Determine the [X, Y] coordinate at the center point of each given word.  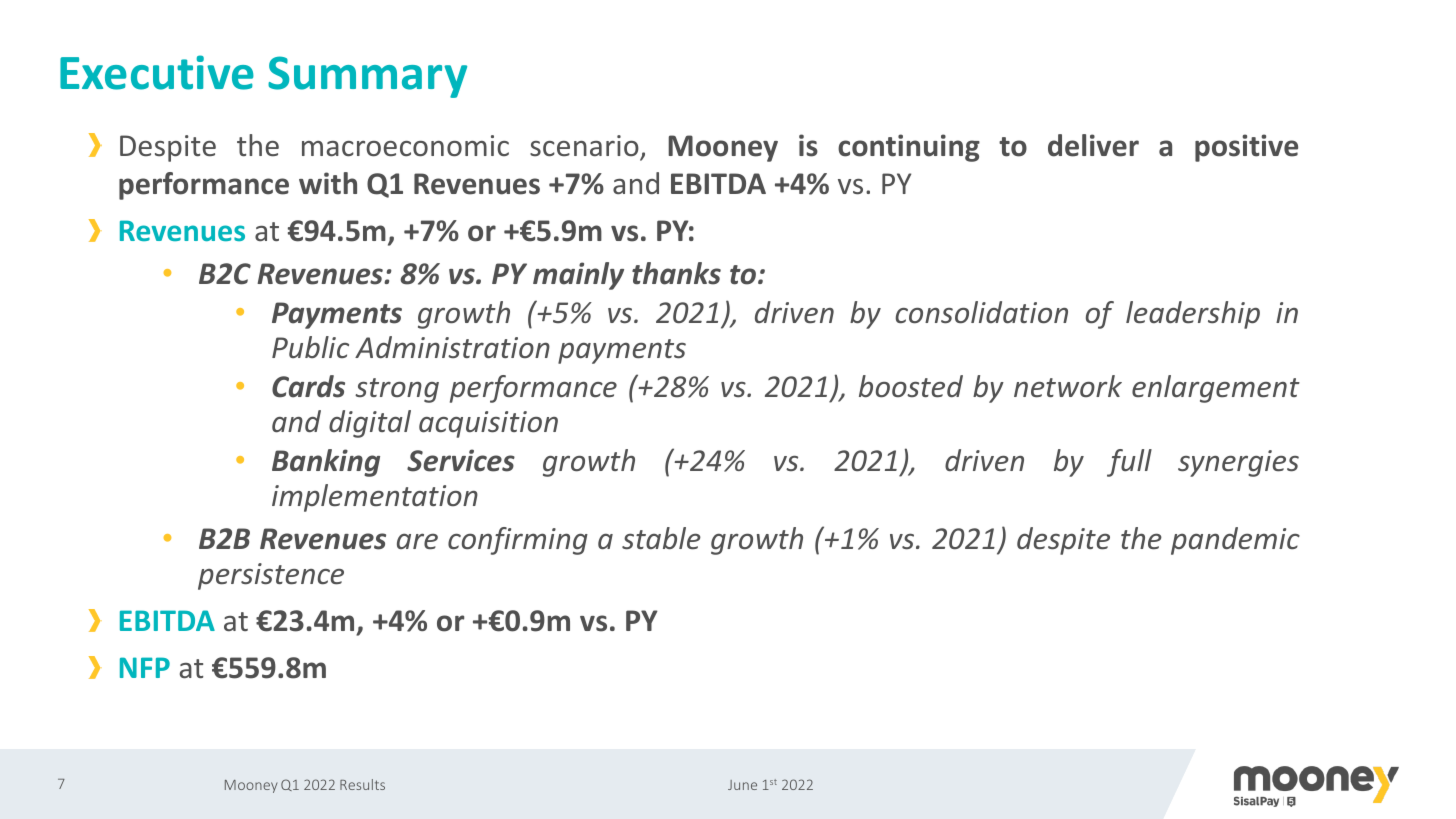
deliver [1093, 145]
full [1129, 463]
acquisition [488, 424]
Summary [367, 77]
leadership [1193, 315]
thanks [676, 273]
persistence [271, 576]
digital [370, 424]
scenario [584, 146]
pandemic [1235, 541]
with [328, 183]
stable [661, 538]
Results [362, 784]
